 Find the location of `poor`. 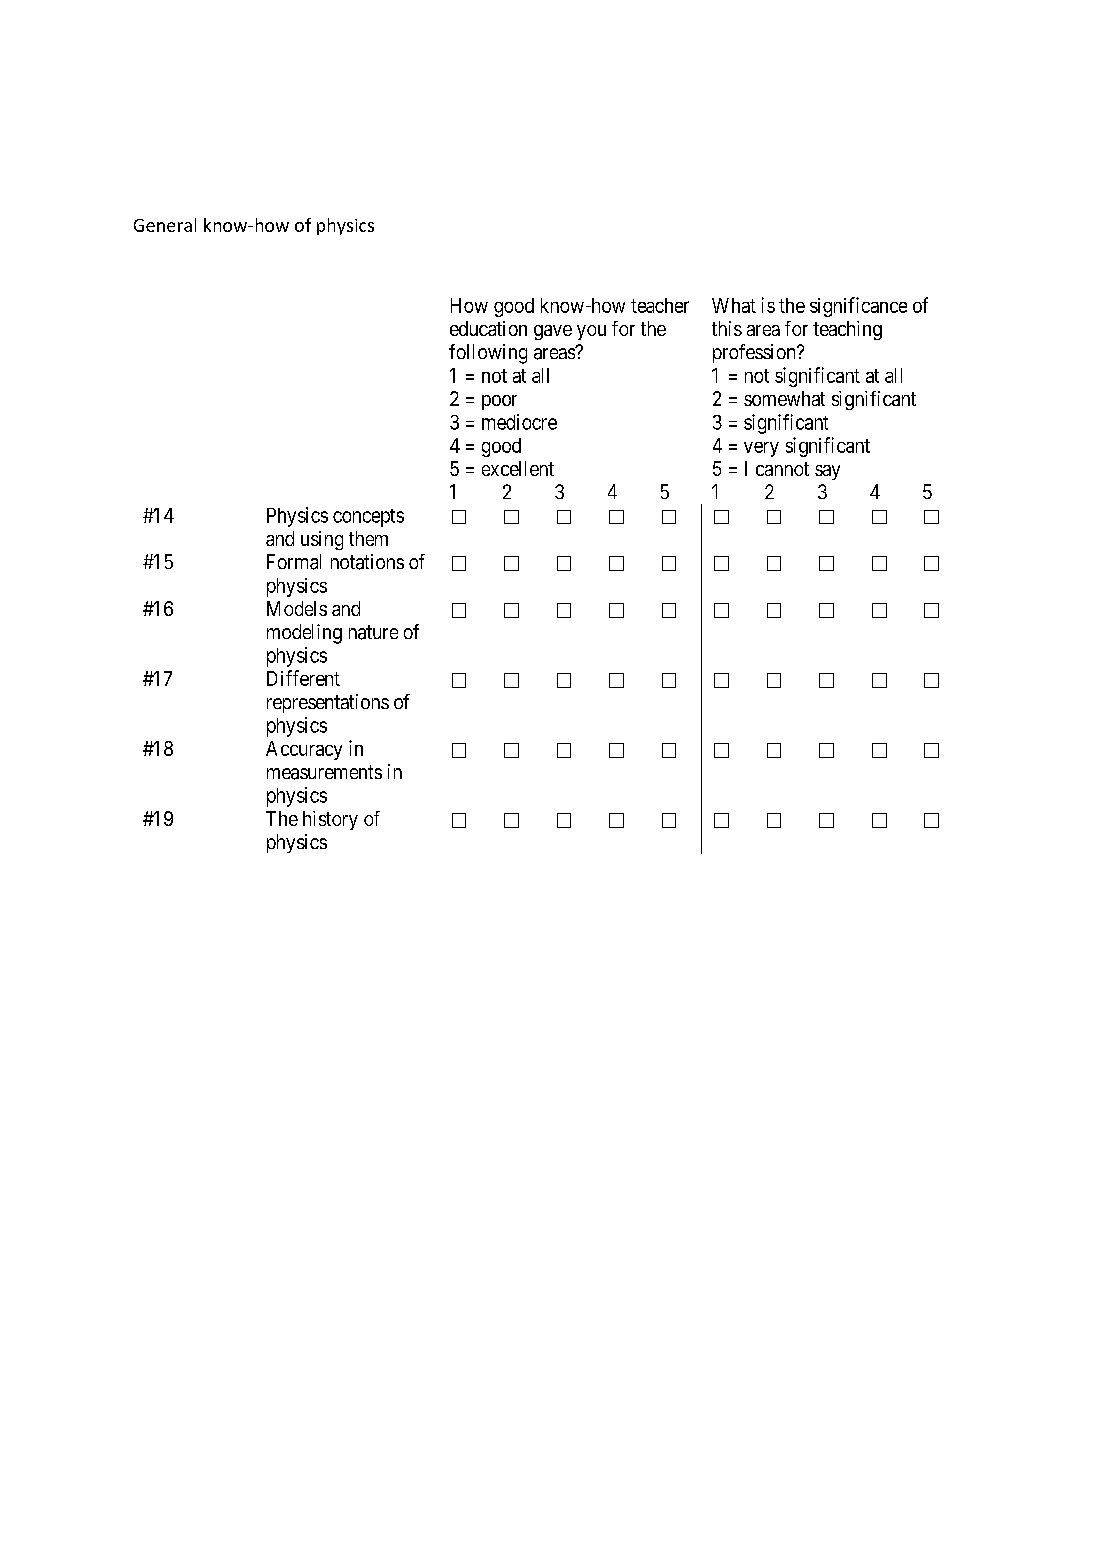

poor is located at coordinates (499, 402).
